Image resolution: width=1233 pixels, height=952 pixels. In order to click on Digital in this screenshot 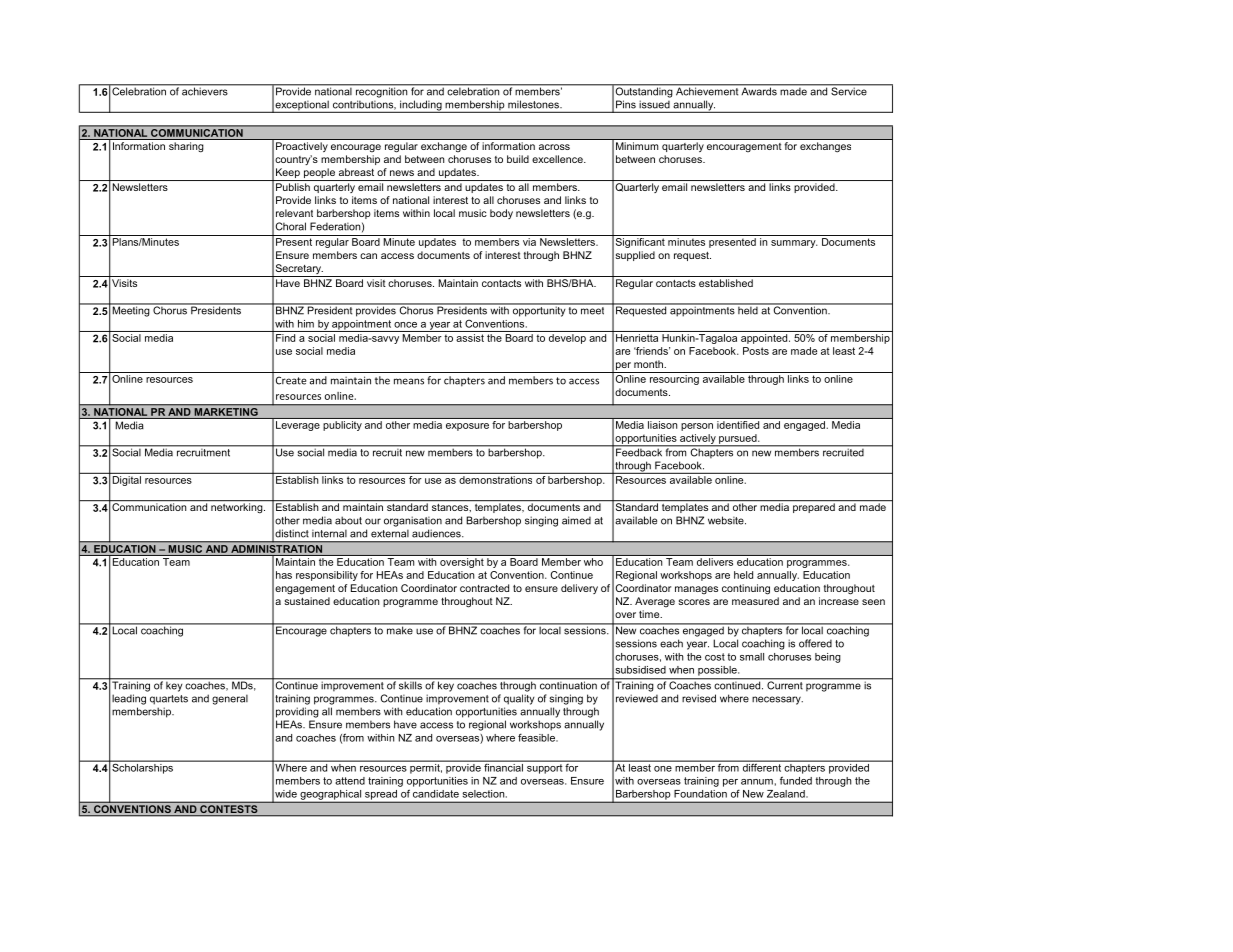, I will do `click(127, 481)`.
